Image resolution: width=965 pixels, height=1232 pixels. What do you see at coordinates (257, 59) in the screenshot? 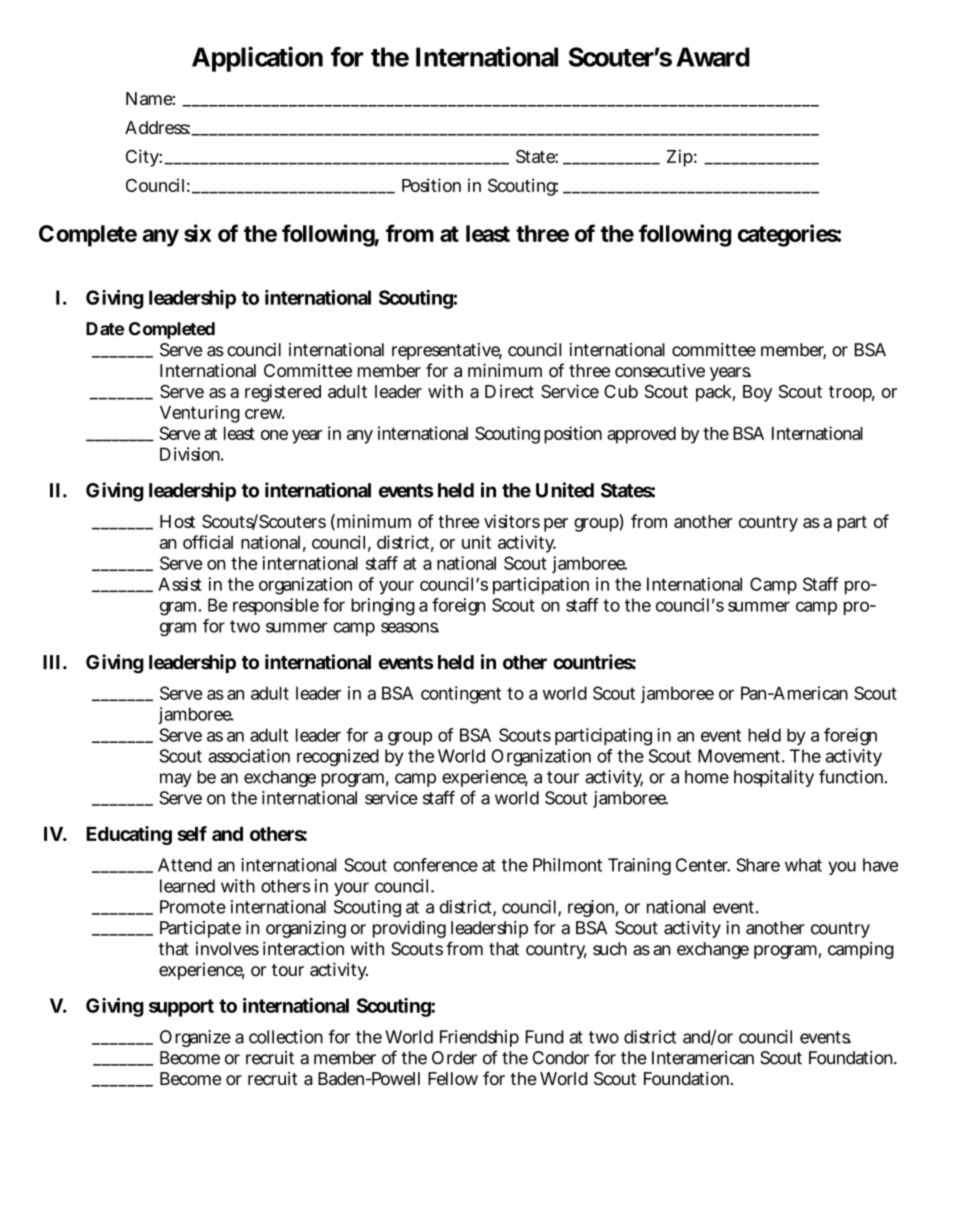
I see `Application` at bounding box center [257, 59].
